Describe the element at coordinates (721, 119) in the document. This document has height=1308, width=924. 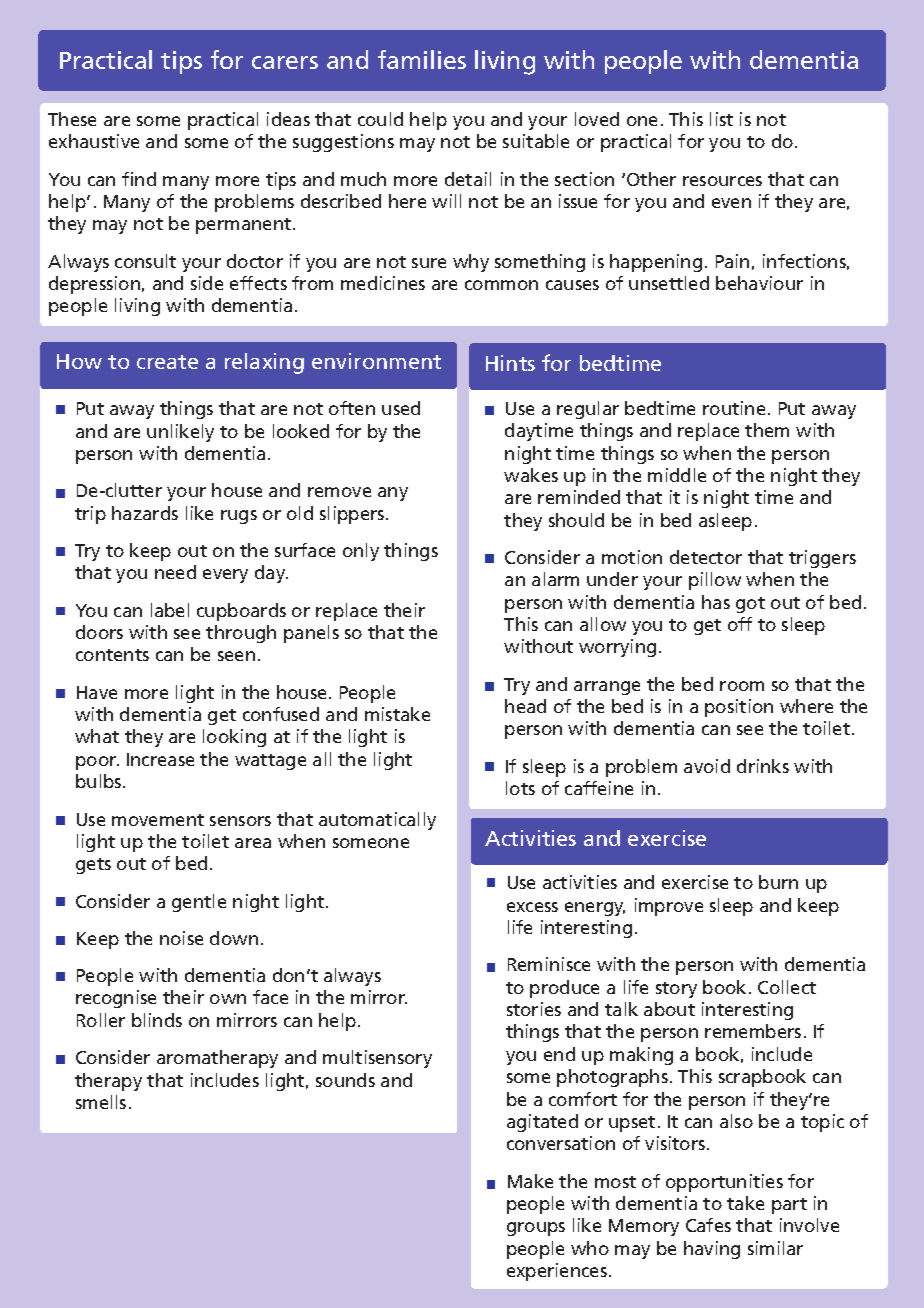
I see `list` at that location.
